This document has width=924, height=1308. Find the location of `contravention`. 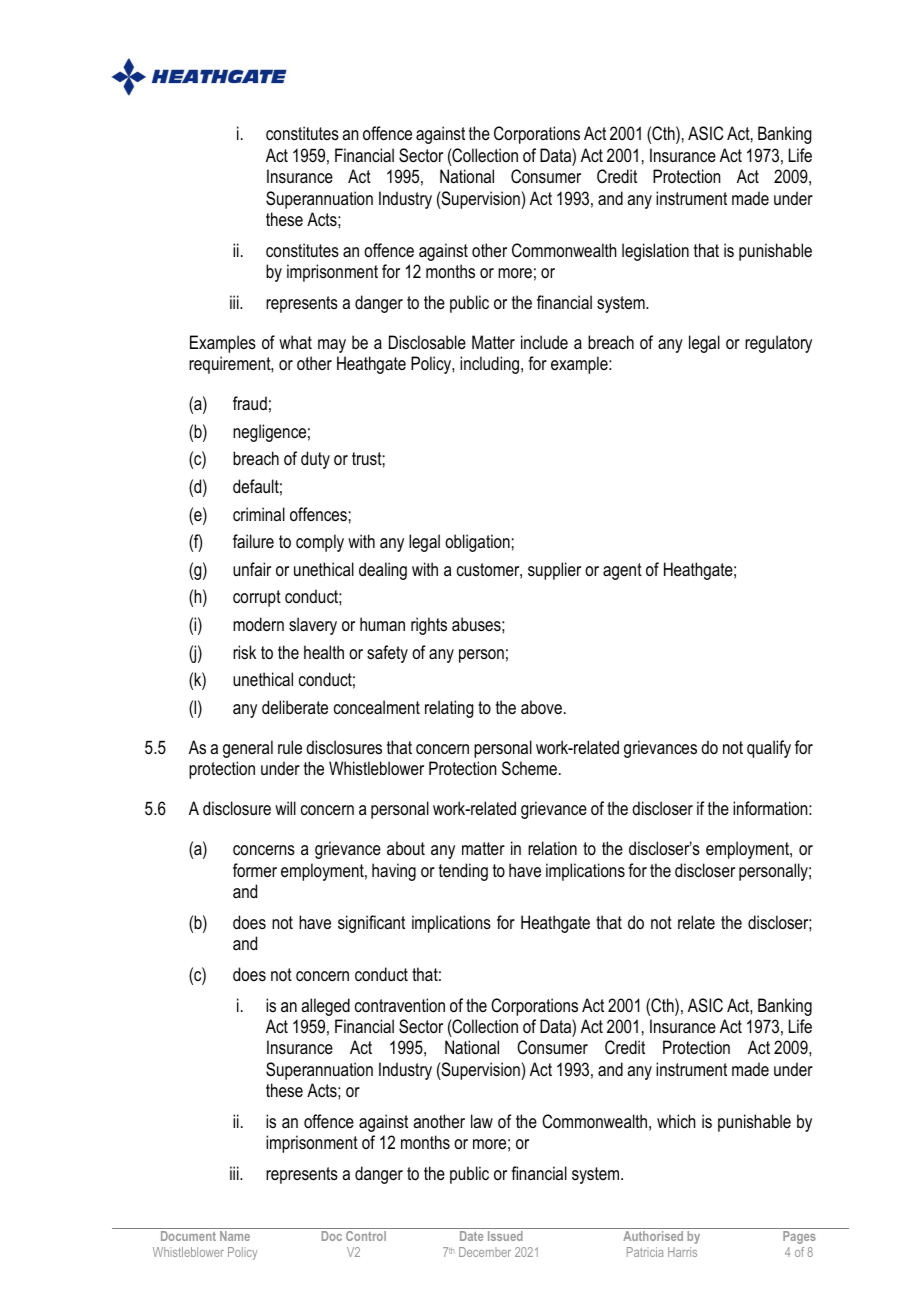

contravention is located at coordinates (400, 1005).
